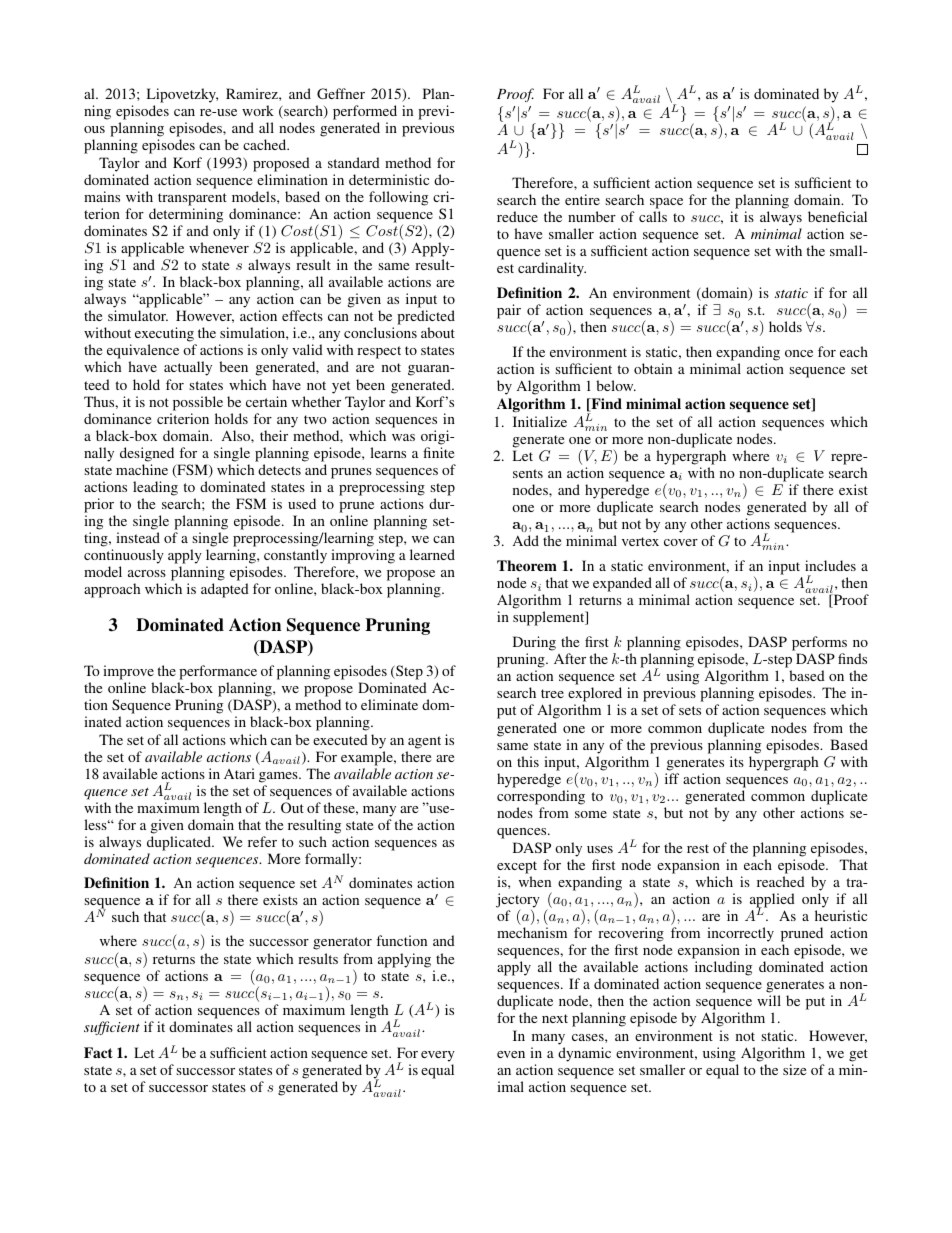  Describe the element at coordinates (794, 1069) in the screenshot. I see `size` at that location.
